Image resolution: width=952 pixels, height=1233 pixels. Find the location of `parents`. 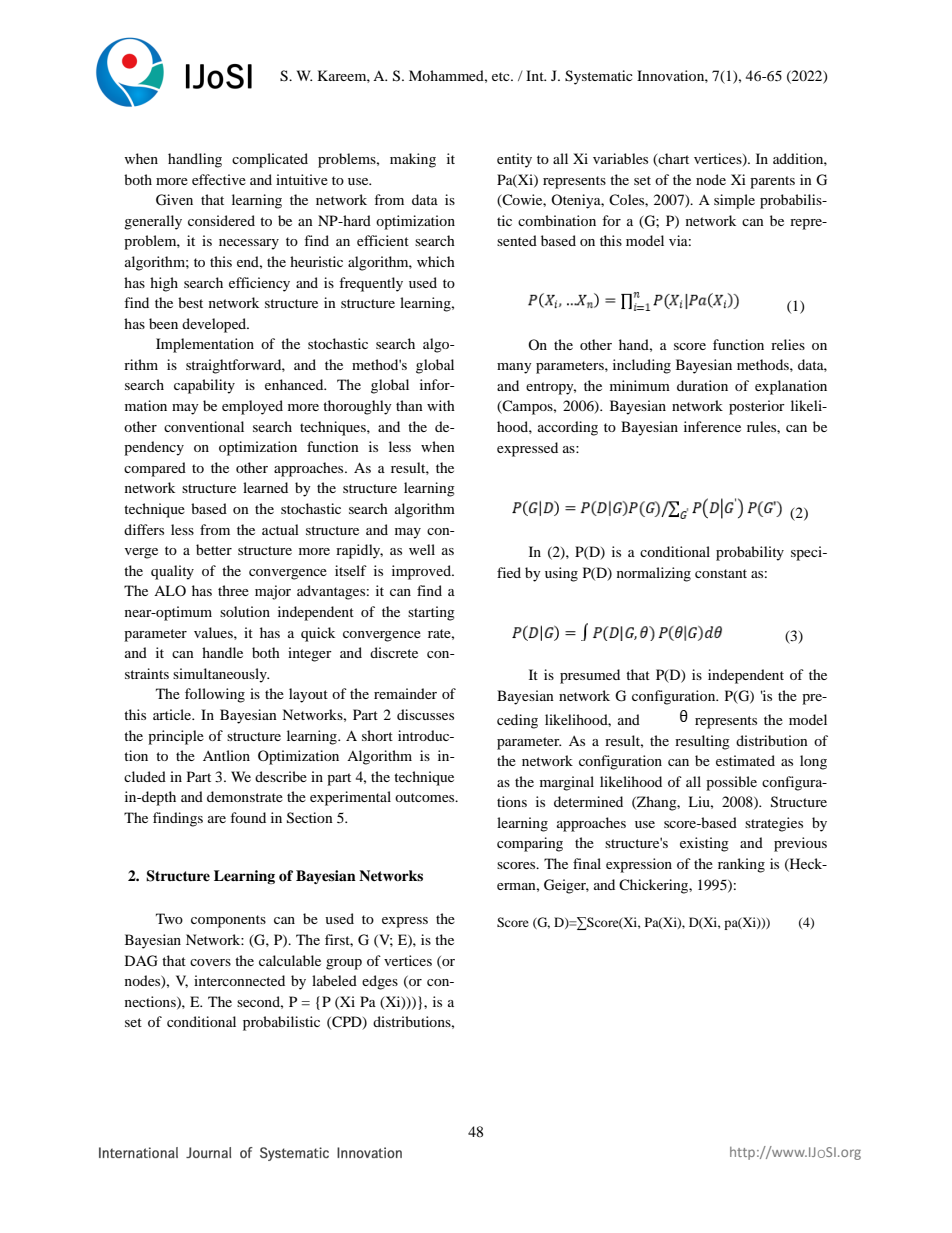

parents is located at coordinates (772, 182).
